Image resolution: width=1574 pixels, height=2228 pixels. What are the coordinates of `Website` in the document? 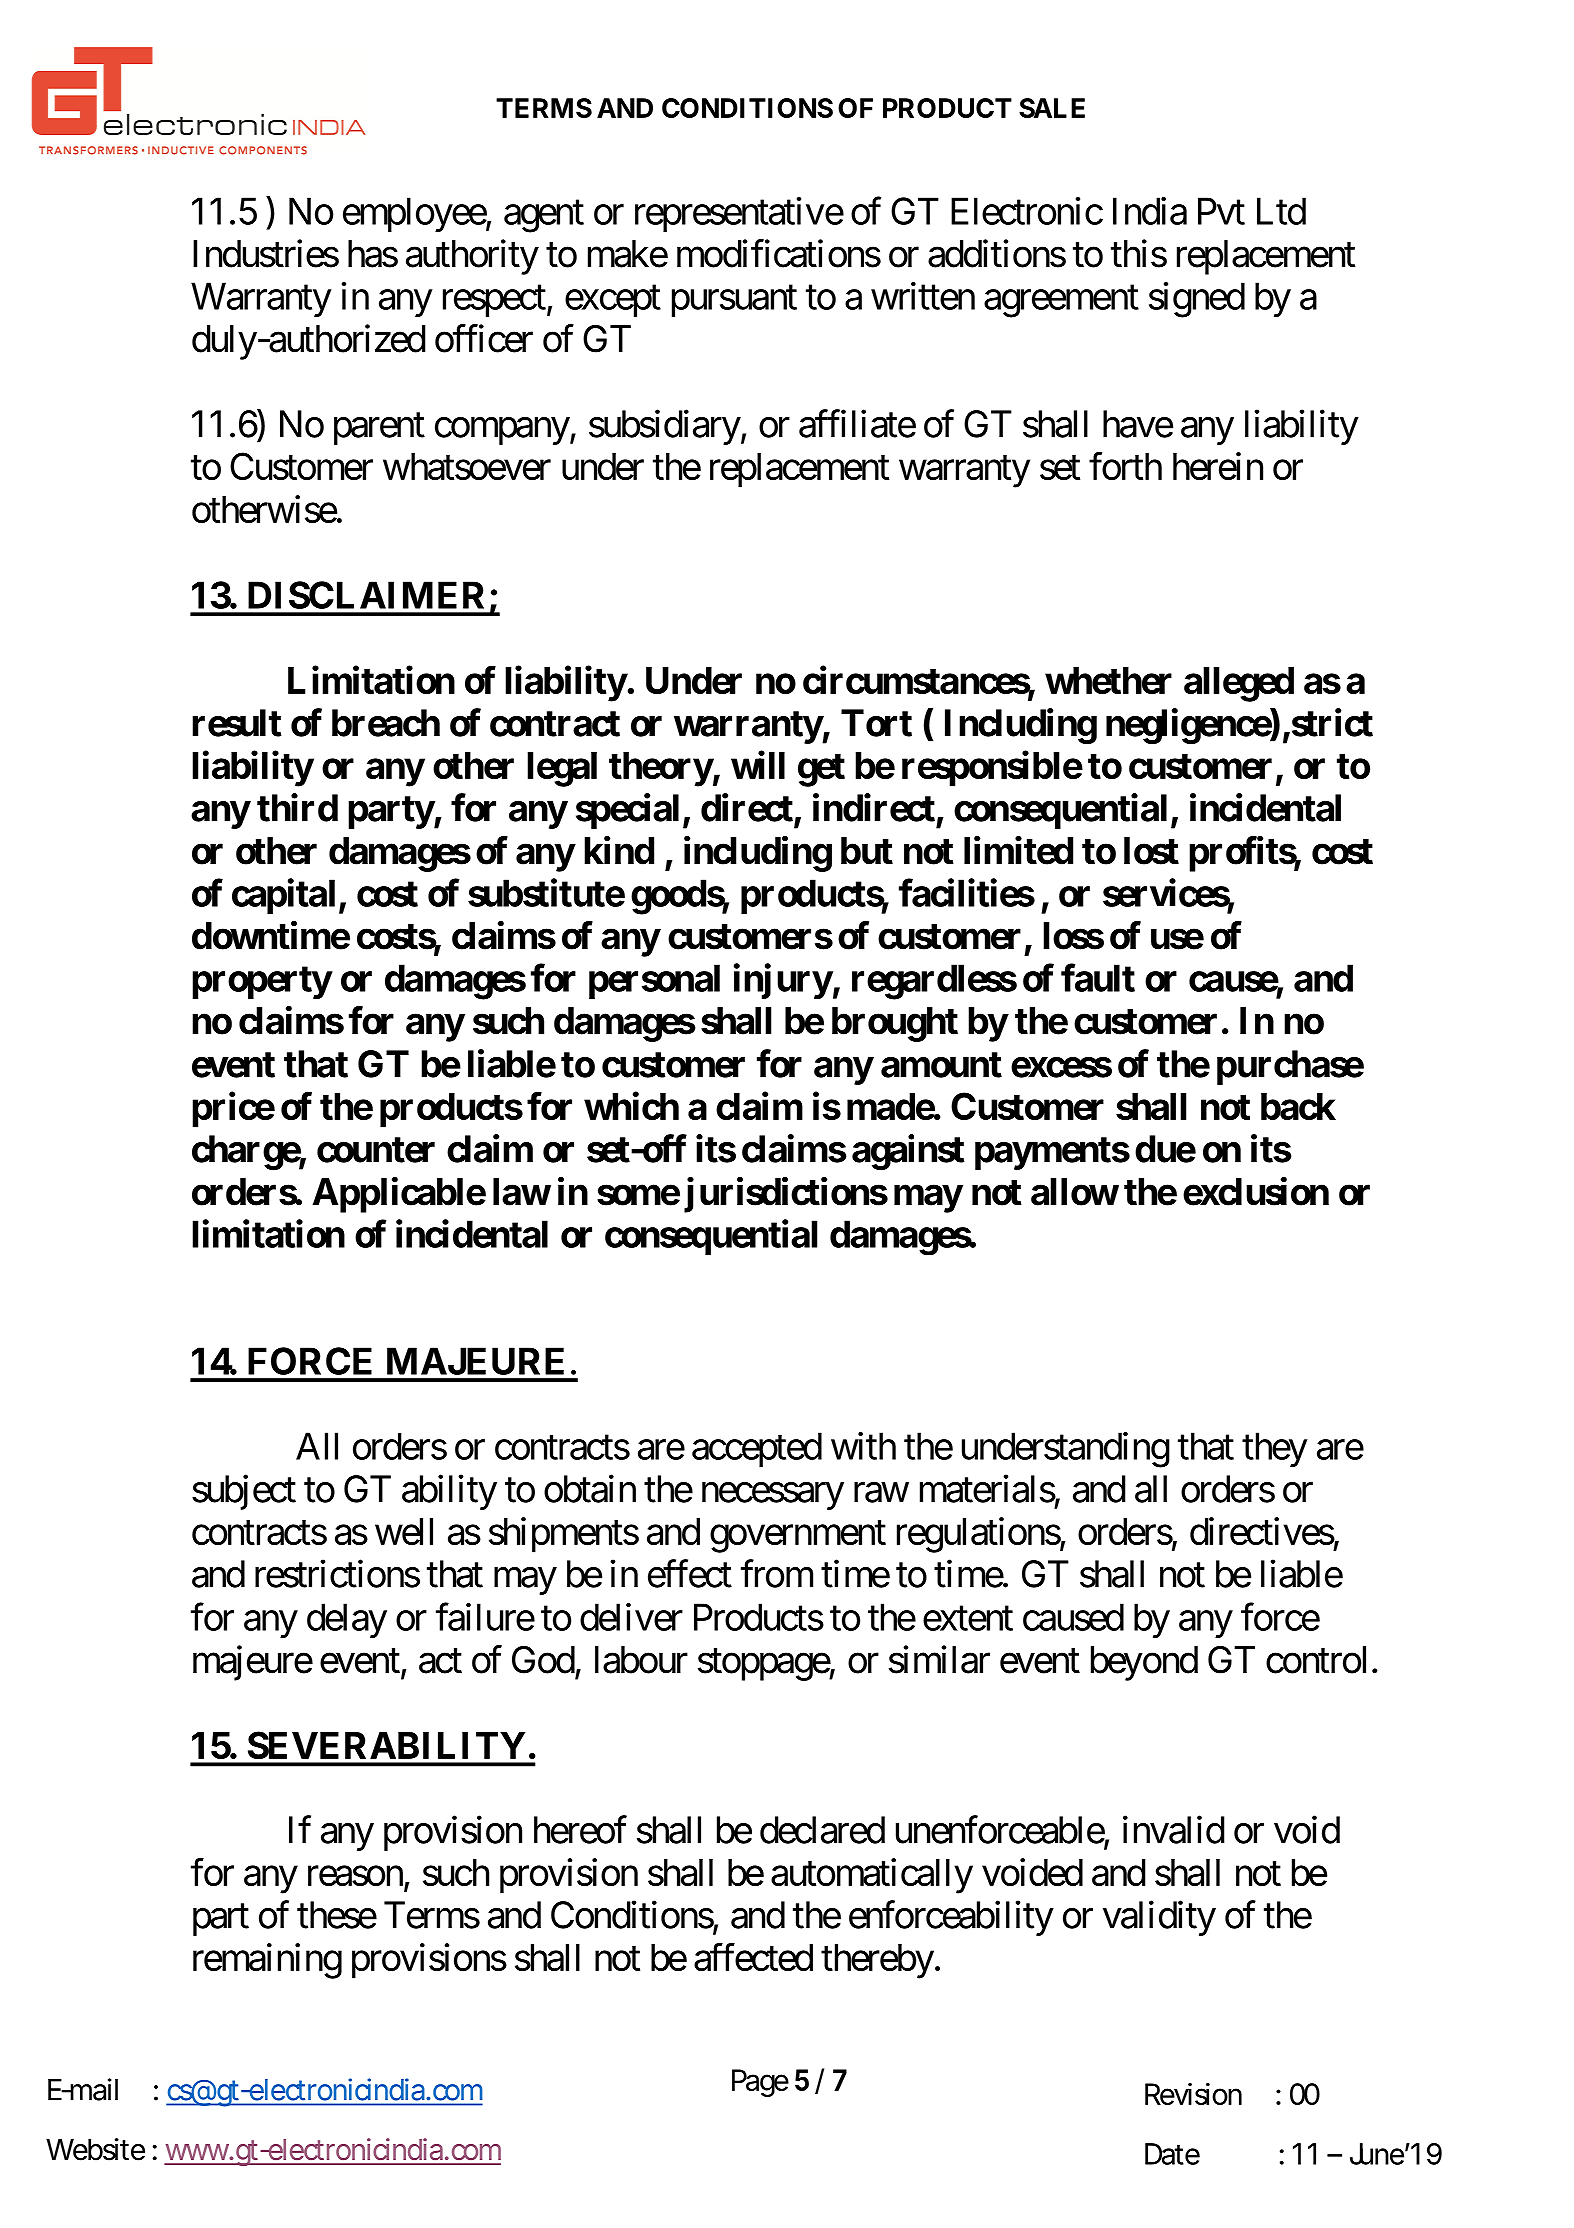 It's located at (95, 2149).
